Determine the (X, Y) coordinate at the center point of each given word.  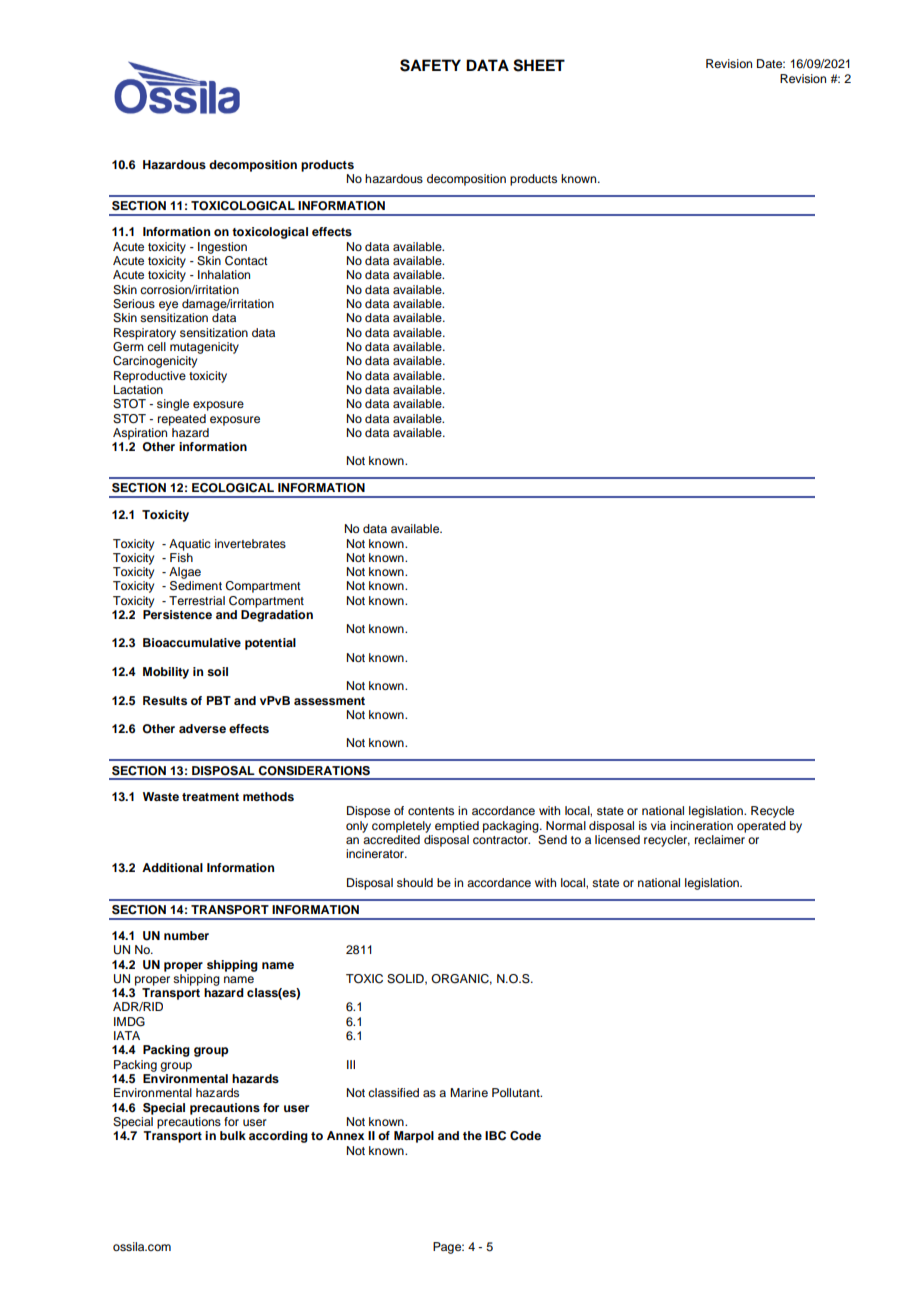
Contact (246, 261)
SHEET (539, 65)
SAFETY (430, 65)
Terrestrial (197, 600)
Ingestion (222, 248)
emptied (457, 827)
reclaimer (720, 839)
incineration (701, 825)
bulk (233, 1135)
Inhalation (224, 274)
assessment (329, 701)
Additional (172, 867)
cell (156, 346)
